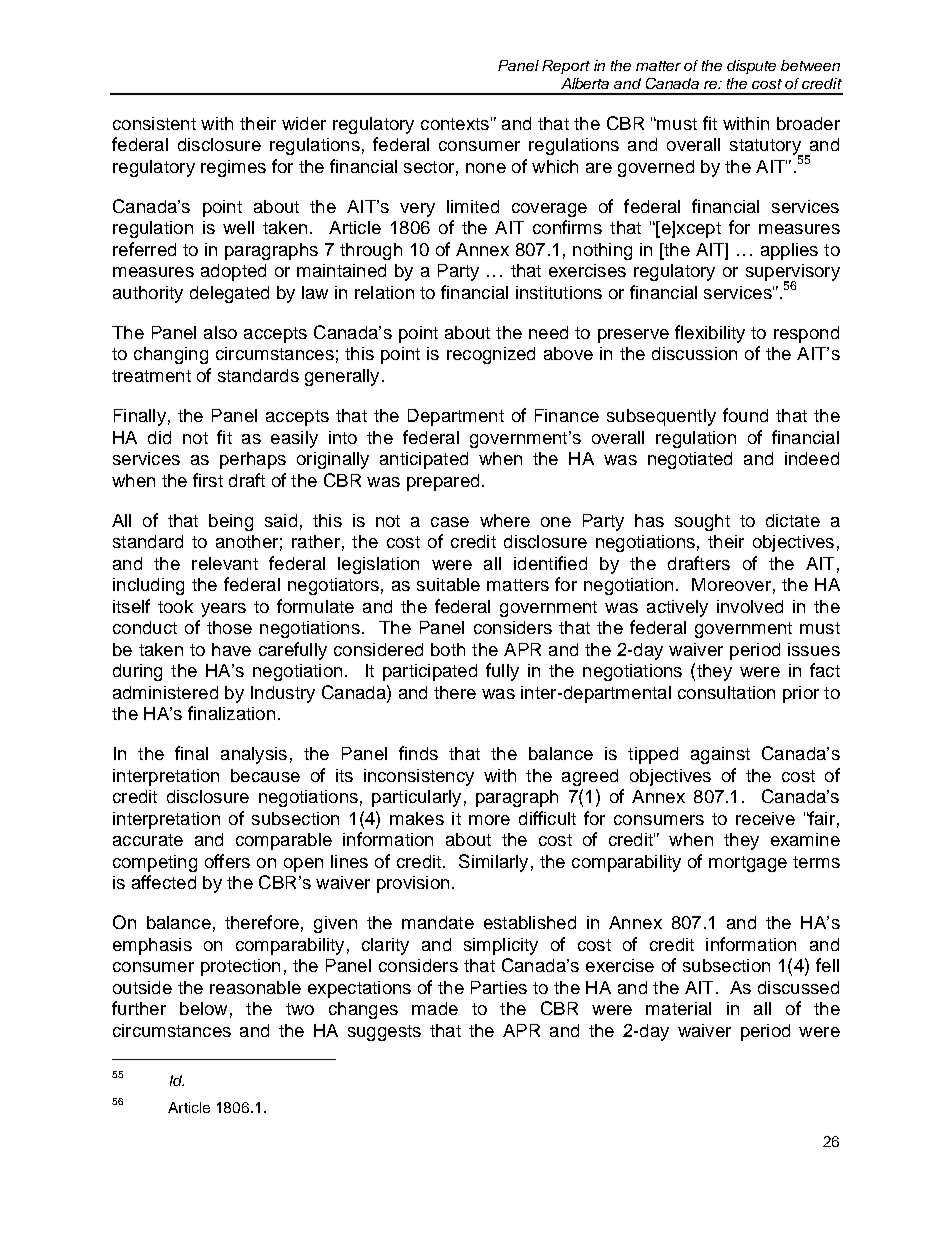 Image resolution: width=952 pixels, height=1233 pixels. What do you see at coordinates (505, 520) in the screenshot?
I see `where` at bounding box center [505, 520].
